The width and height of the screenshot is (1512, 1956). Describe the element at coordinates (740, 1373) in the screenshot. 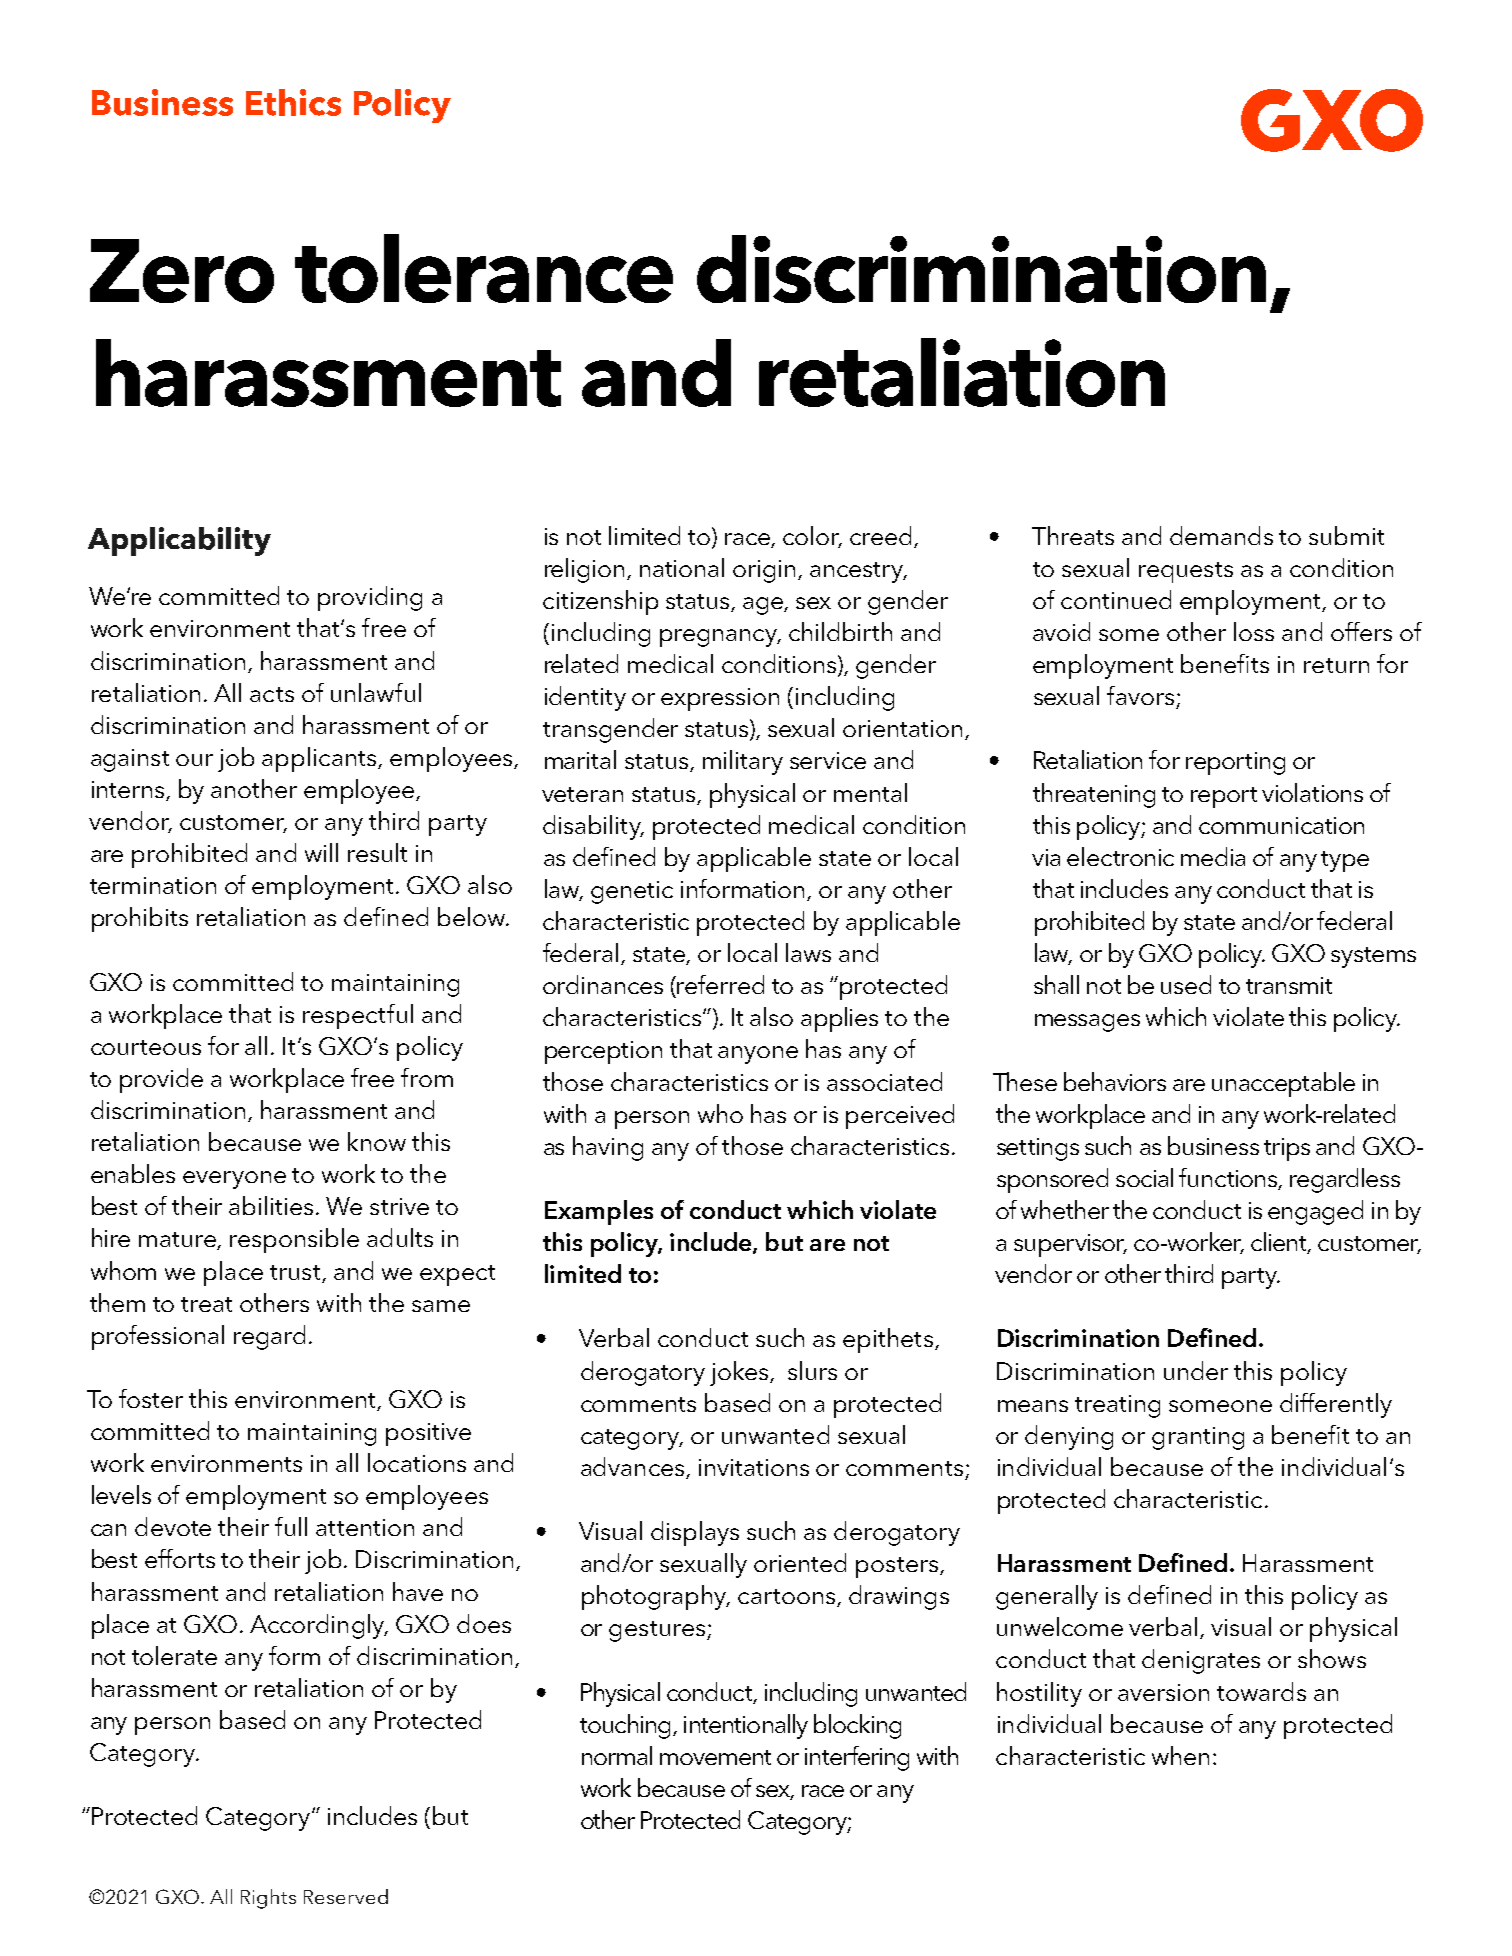

I see `jokes` at that location.
